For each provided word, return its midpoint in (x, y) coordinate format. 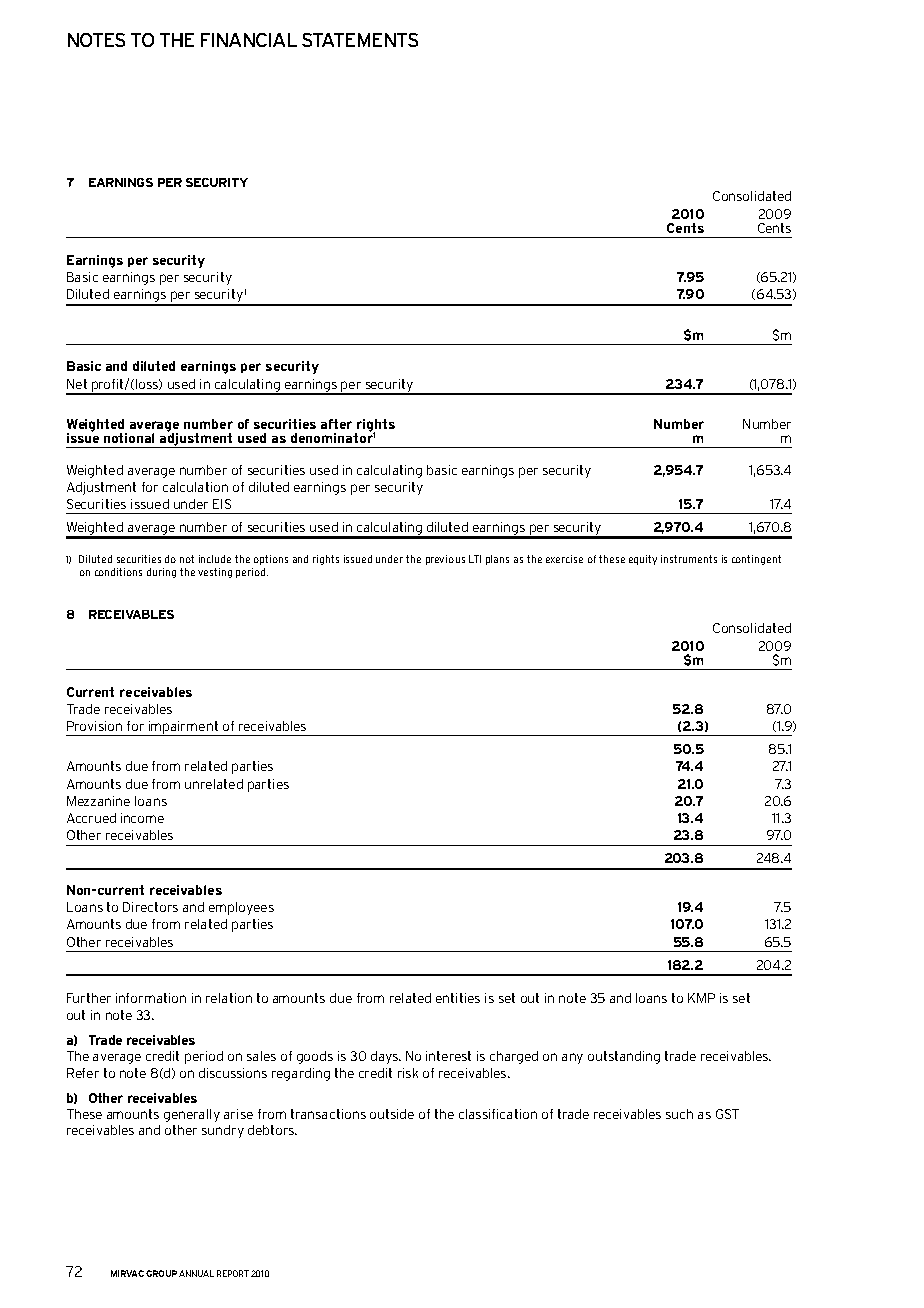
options (271, 560)
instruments (689, 559)
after (336, 424)
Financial (249, 40)
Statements (360, 40)
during (161, 573)
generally (192, 1115)
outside (392, 1114)
